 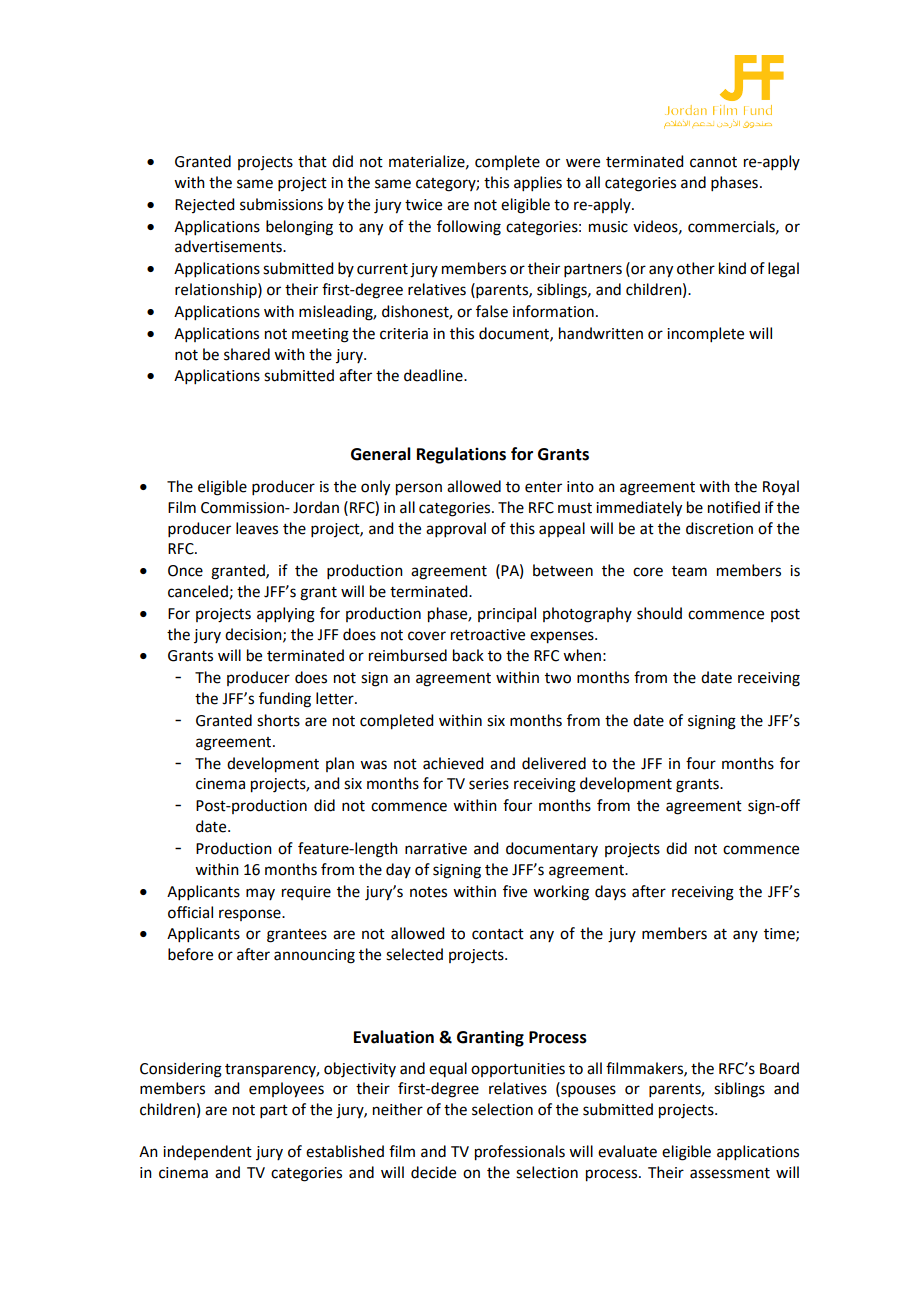 What do you see at coordinates (507, 614) in the page?
I see `principal` at bounding box center [507, 614].
